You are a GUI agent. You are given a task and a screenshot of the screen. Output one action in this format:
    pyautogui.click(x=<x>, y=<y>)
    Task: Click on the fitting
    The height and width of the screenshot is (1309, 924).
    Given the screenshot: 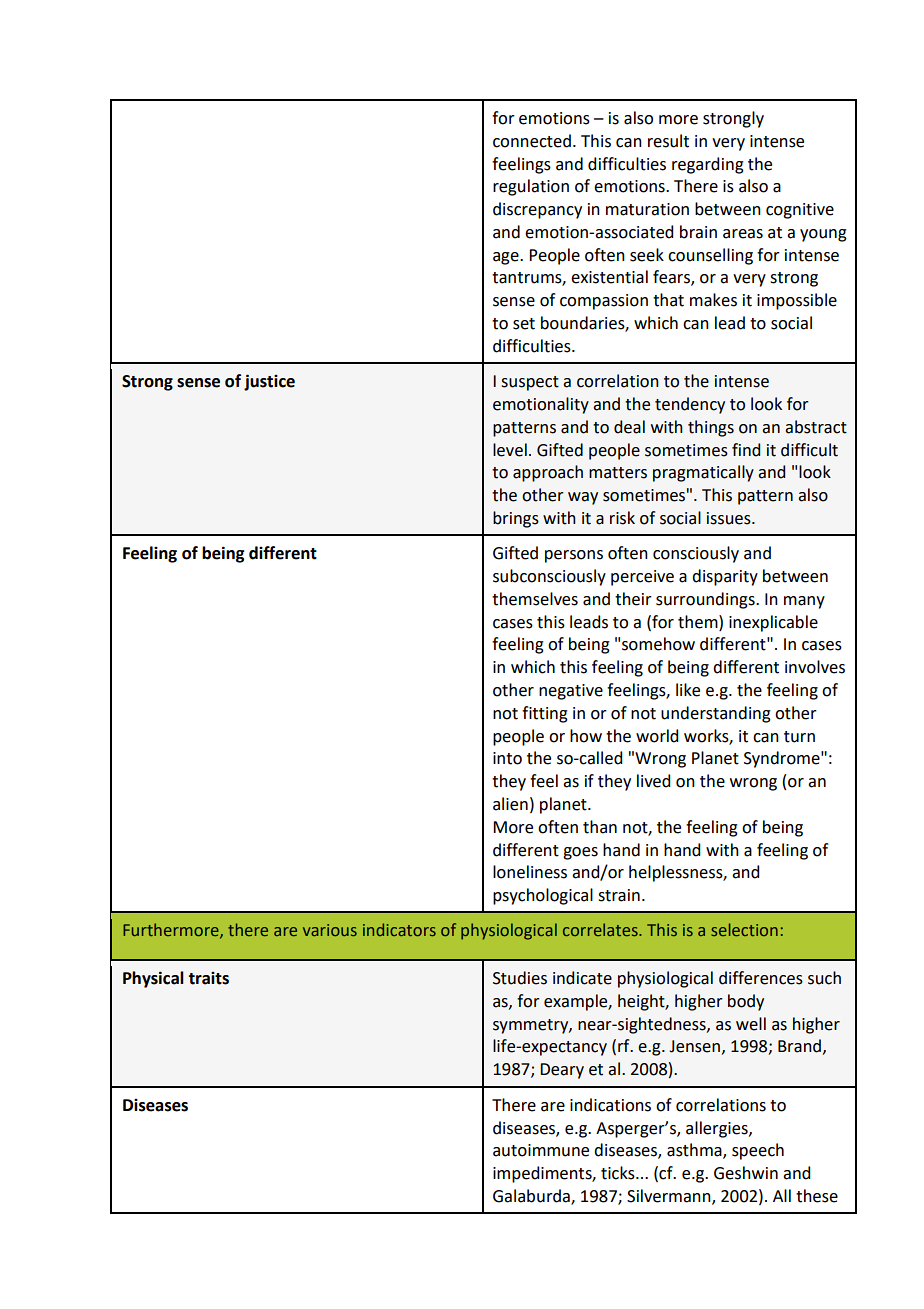 What is the action you would take?
    pyautogui.click(x=545, y=714)
